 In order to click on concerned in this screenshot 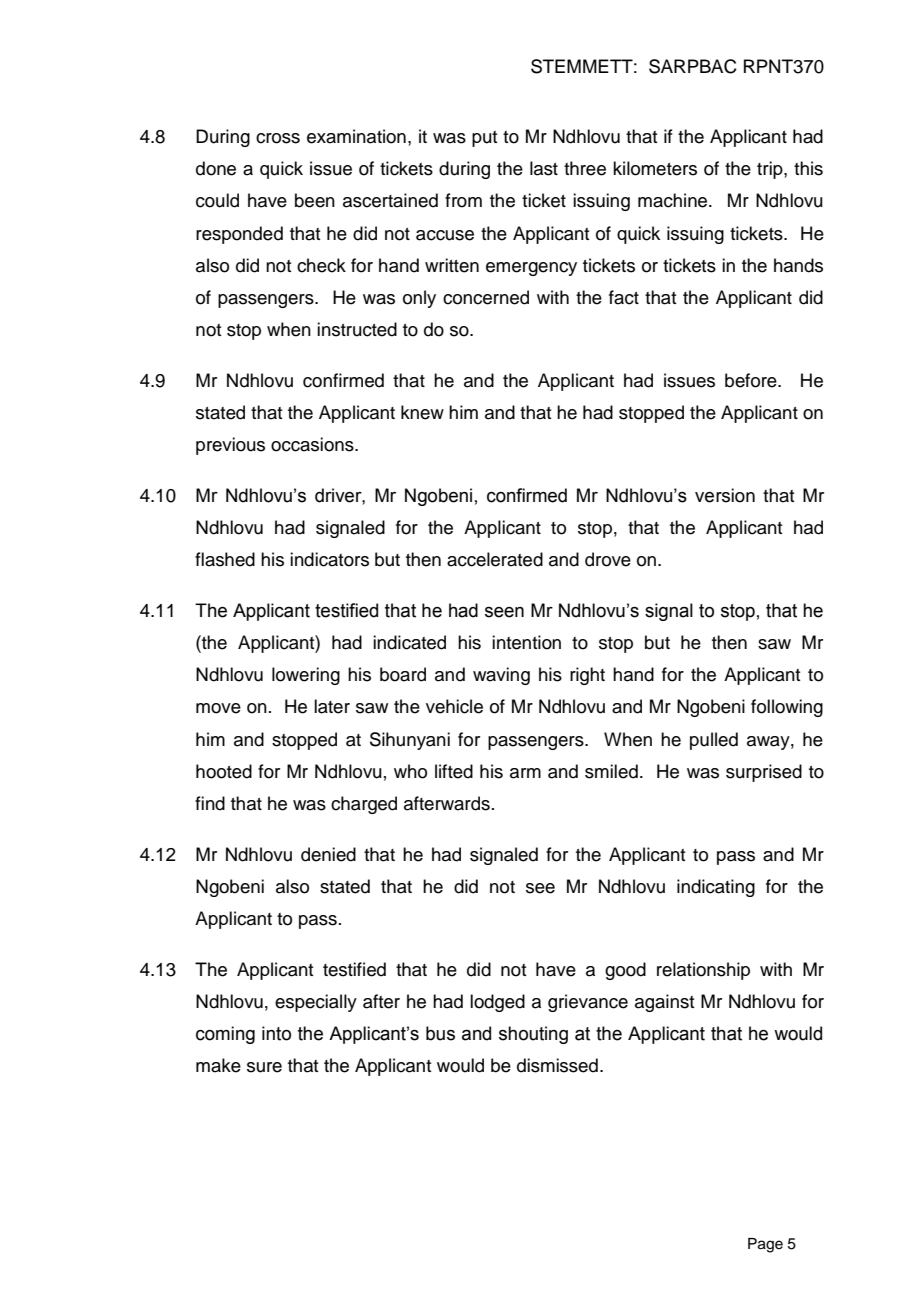, I will do `click(486, 297)`.
